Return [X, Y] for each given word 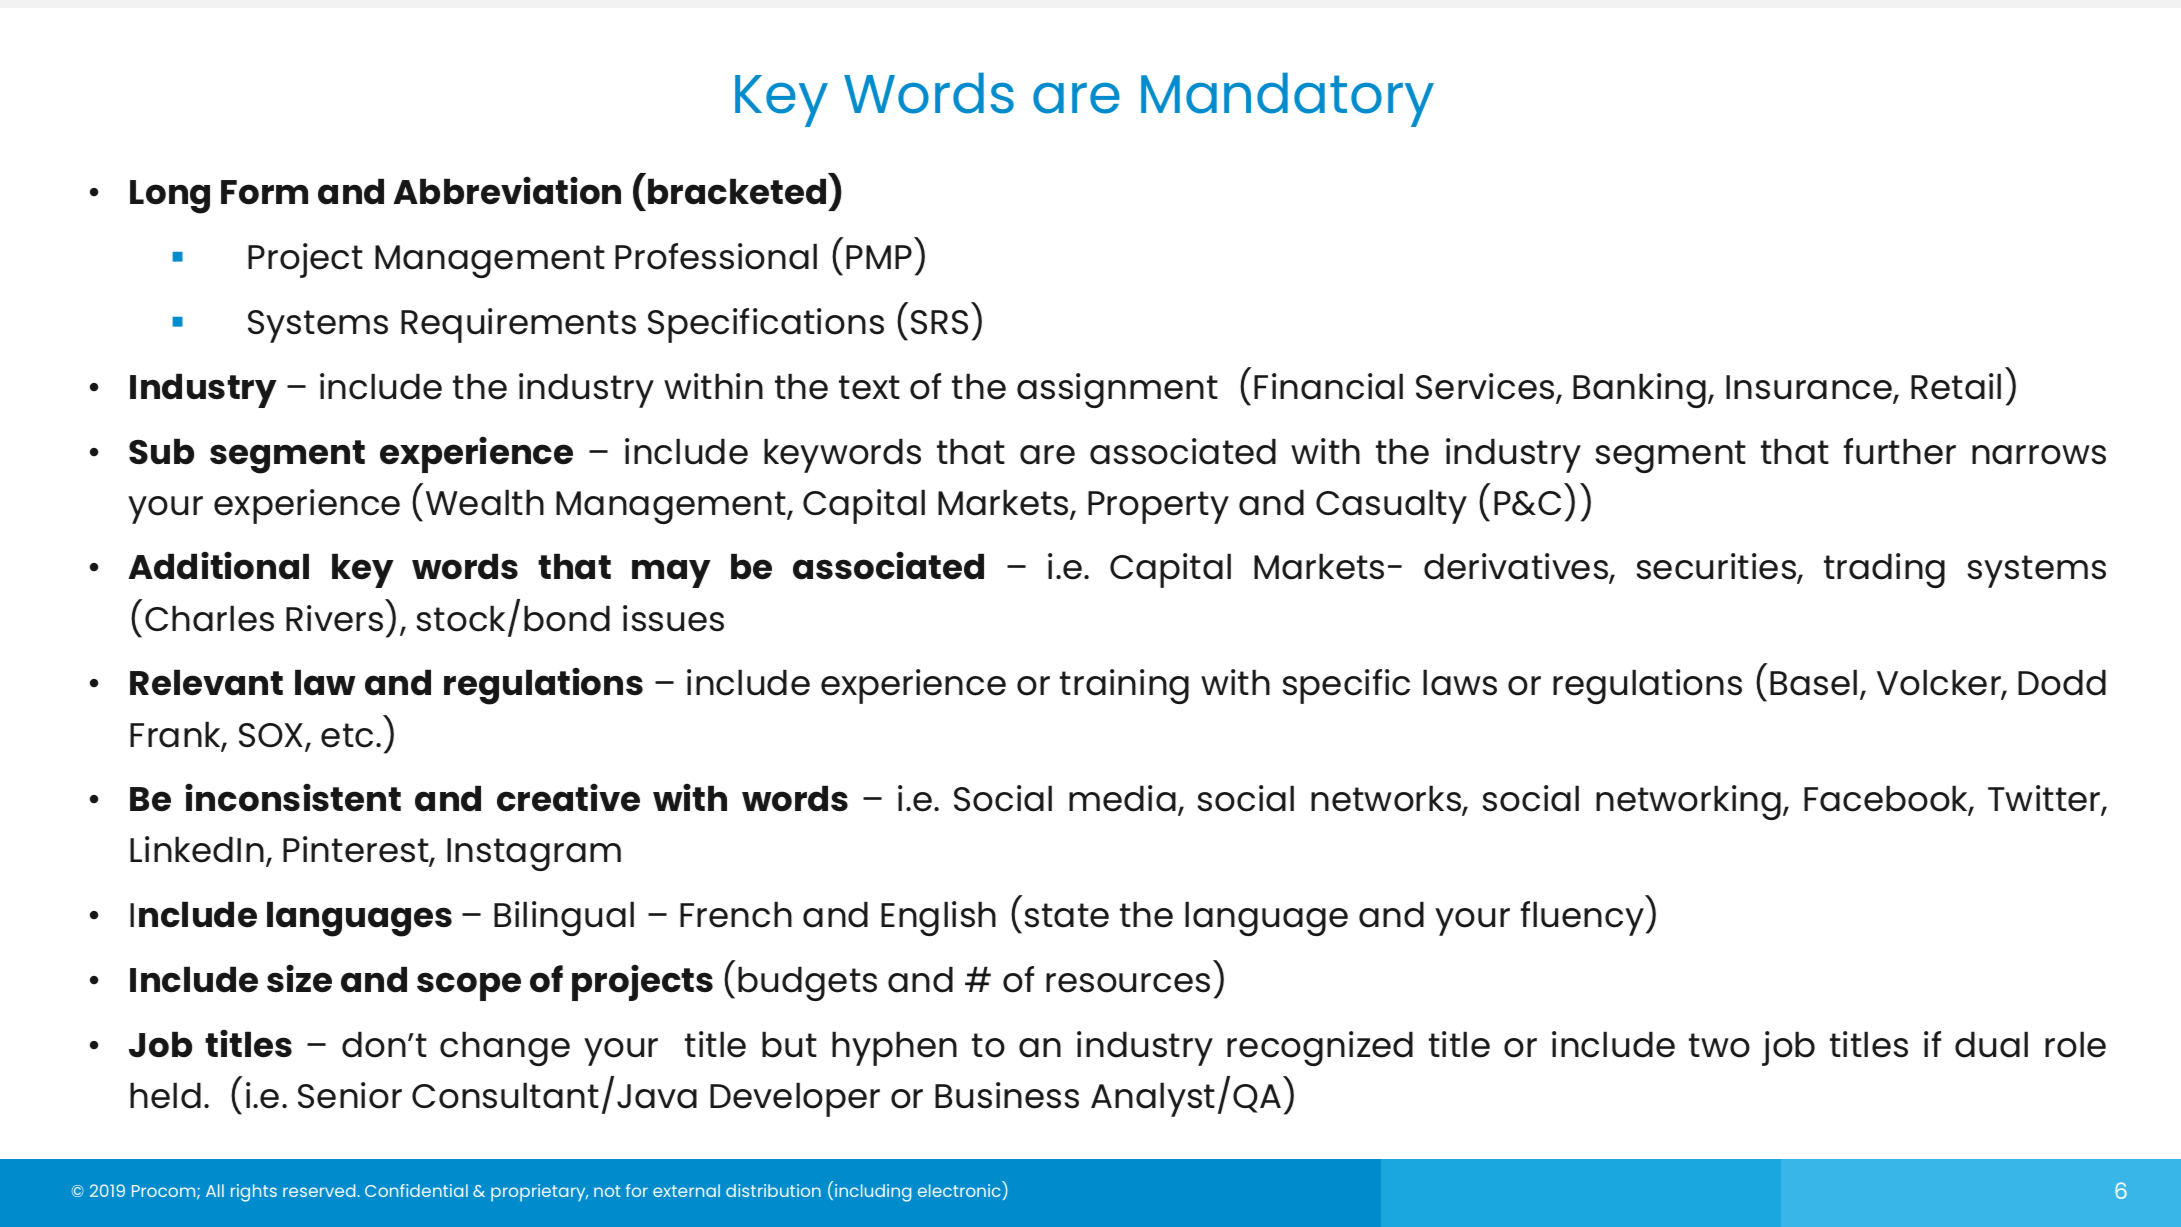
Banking [1639, 390]
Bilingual [564, 918]
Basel [1813, 682]
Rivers [334, 618]
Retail [1956, 386]
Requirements [518, 325]
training [1124, 686]
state [1066, 915]
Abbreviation [507, 190]
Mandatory [1287, 99]
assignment [1117, 390]
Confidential [416, 1190]
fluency [1583, 918]
